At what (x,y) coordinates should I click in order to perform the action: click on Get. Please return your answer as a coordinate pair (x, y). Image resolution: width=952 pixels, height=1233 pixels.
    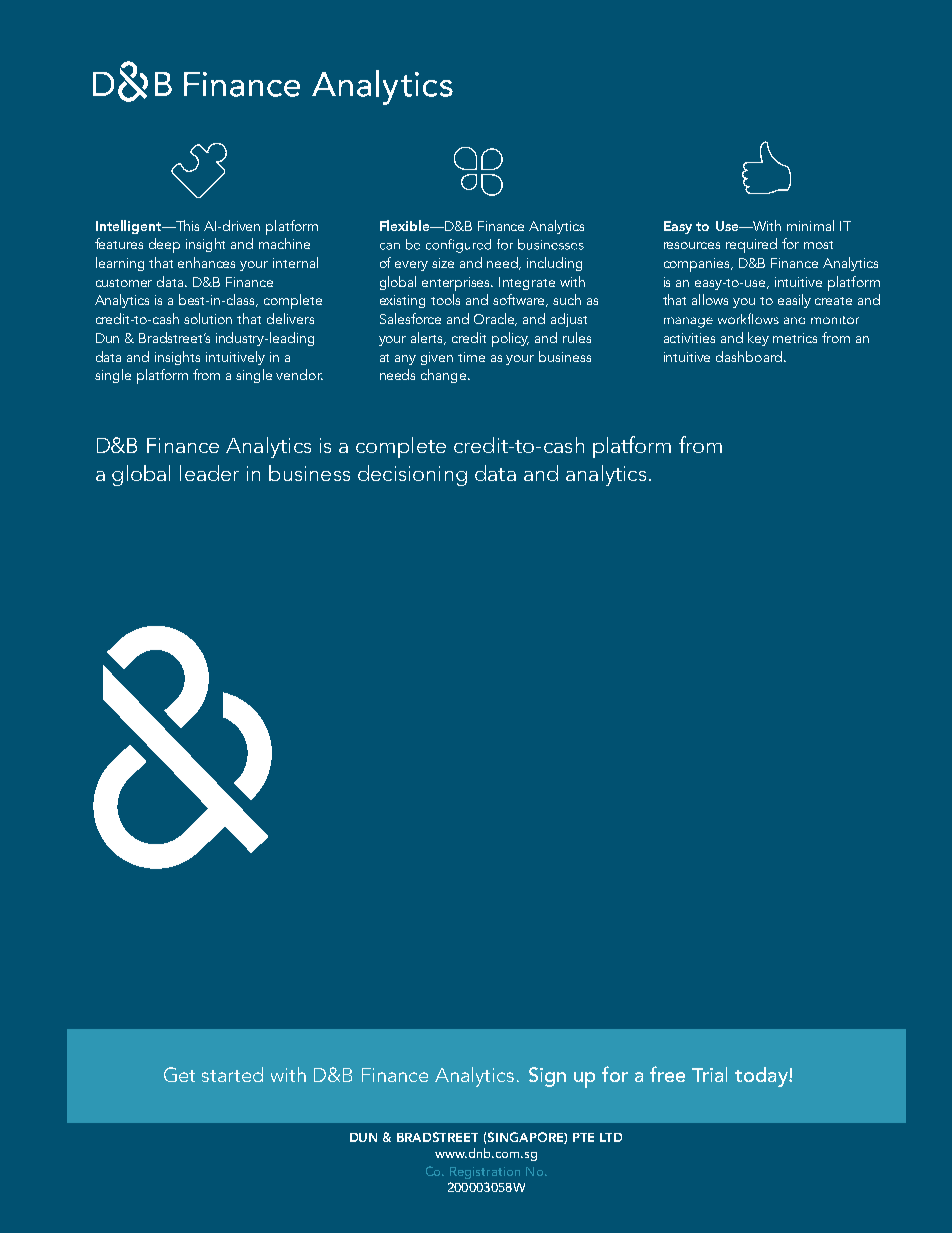
    Looking at the image, I should click on (179, 1074).
